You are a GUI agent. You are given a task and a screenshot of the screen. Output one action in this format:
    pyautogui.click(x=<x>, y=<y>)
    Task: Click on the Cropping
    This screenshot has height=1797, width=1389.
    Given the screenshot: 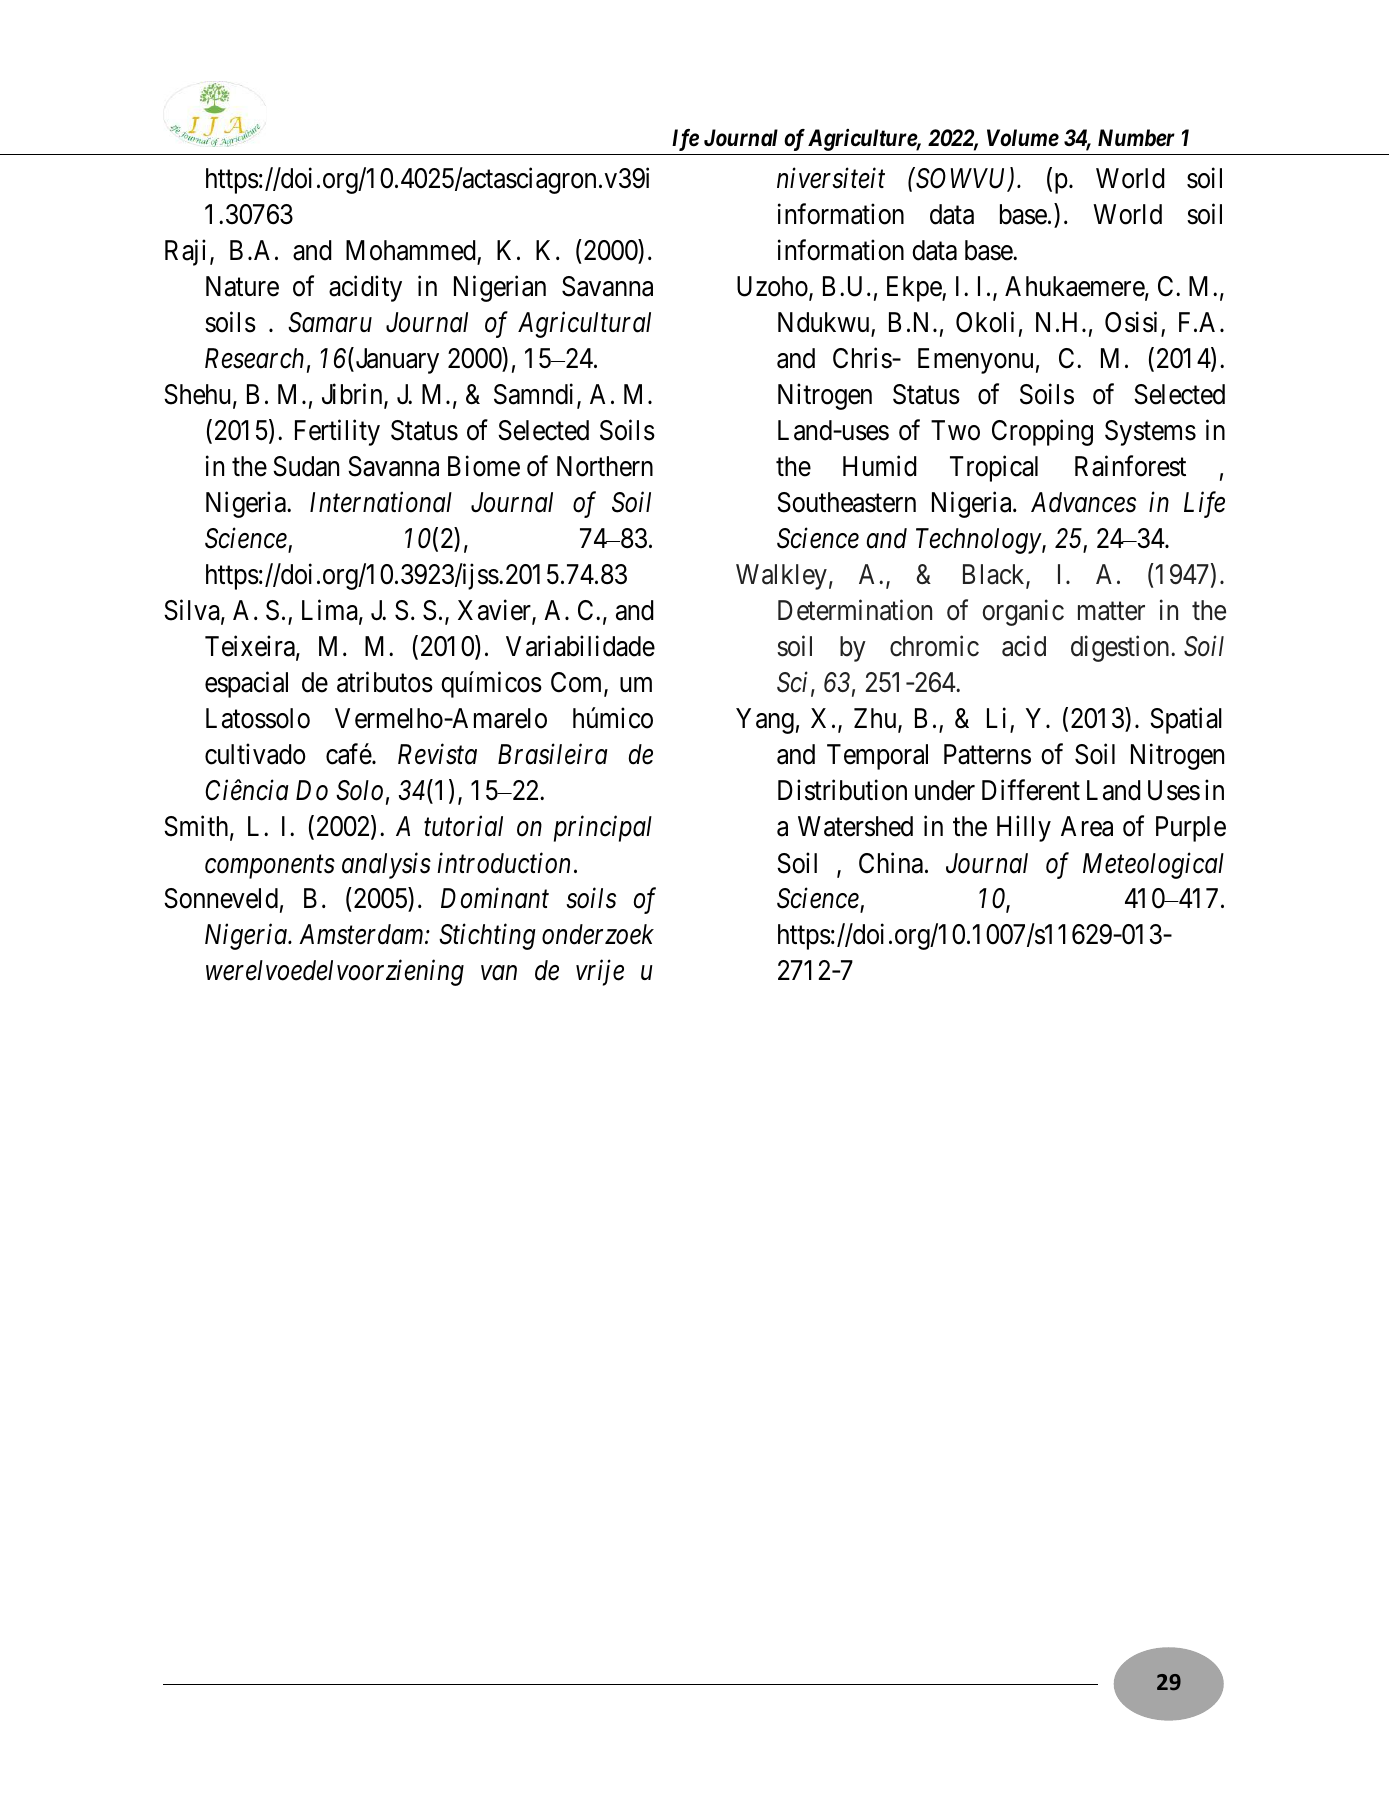 What is the action you would take?
    pyautogui.click(x=1042, y=433)
